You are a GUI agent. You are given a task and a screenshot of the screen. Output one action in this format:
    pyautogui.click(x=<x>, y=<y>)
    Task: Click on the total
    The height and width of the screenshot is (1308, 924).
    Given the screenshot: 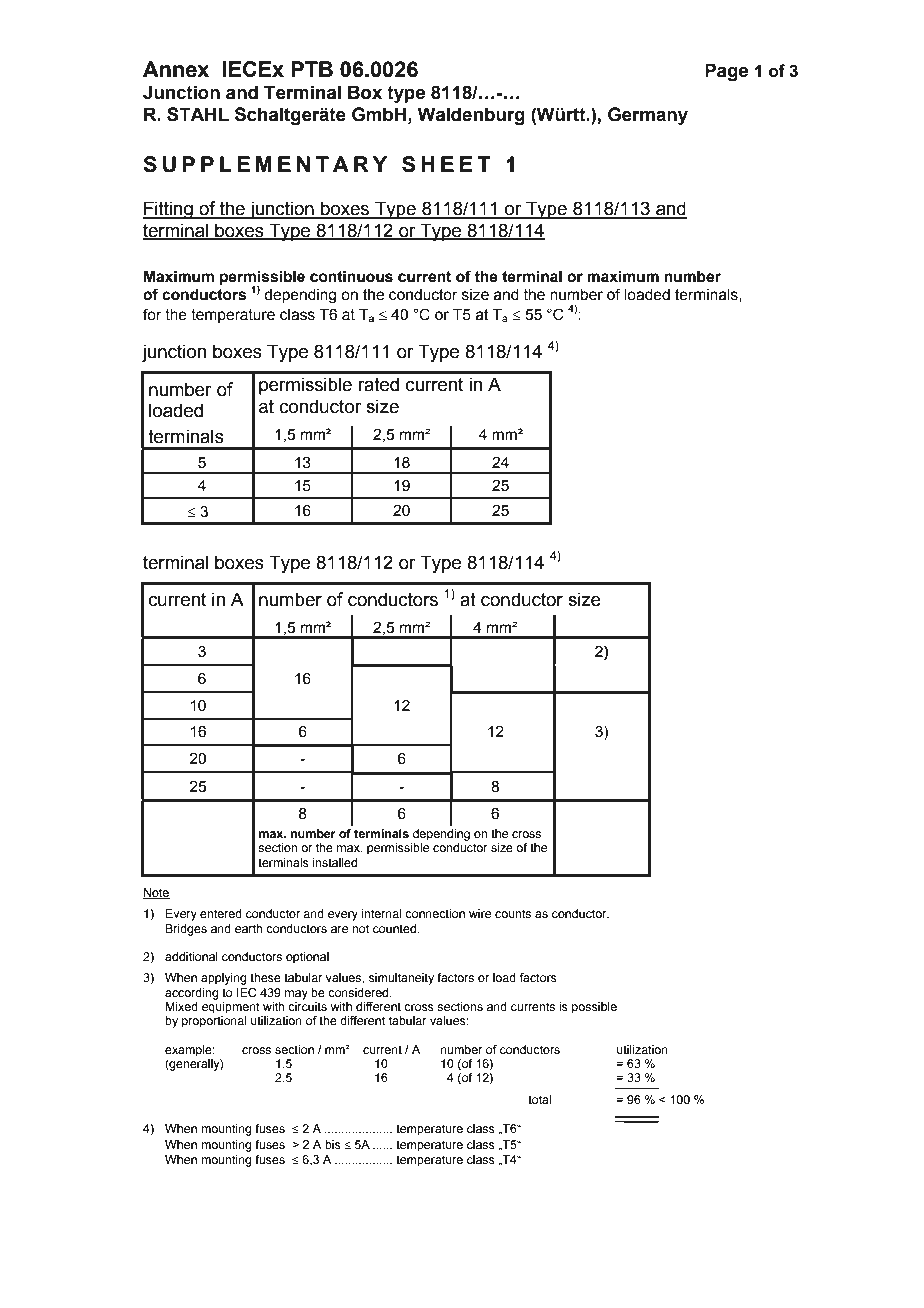 What is the action you would take?
    pyautogui.click(x=539, y=1099)
